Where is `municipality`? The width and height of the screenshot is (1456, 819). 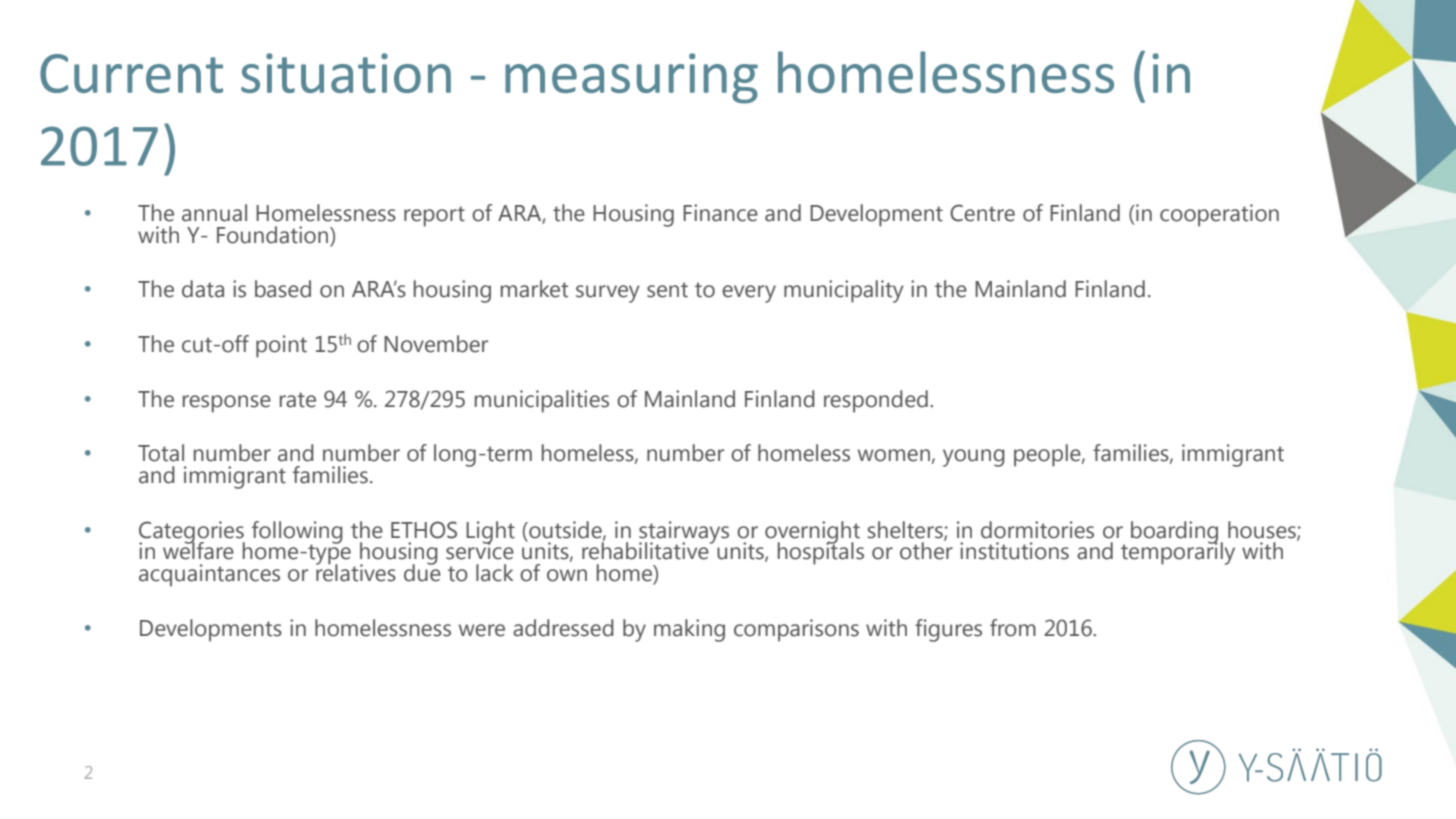 municipality is located at coordinates (844, 291).
